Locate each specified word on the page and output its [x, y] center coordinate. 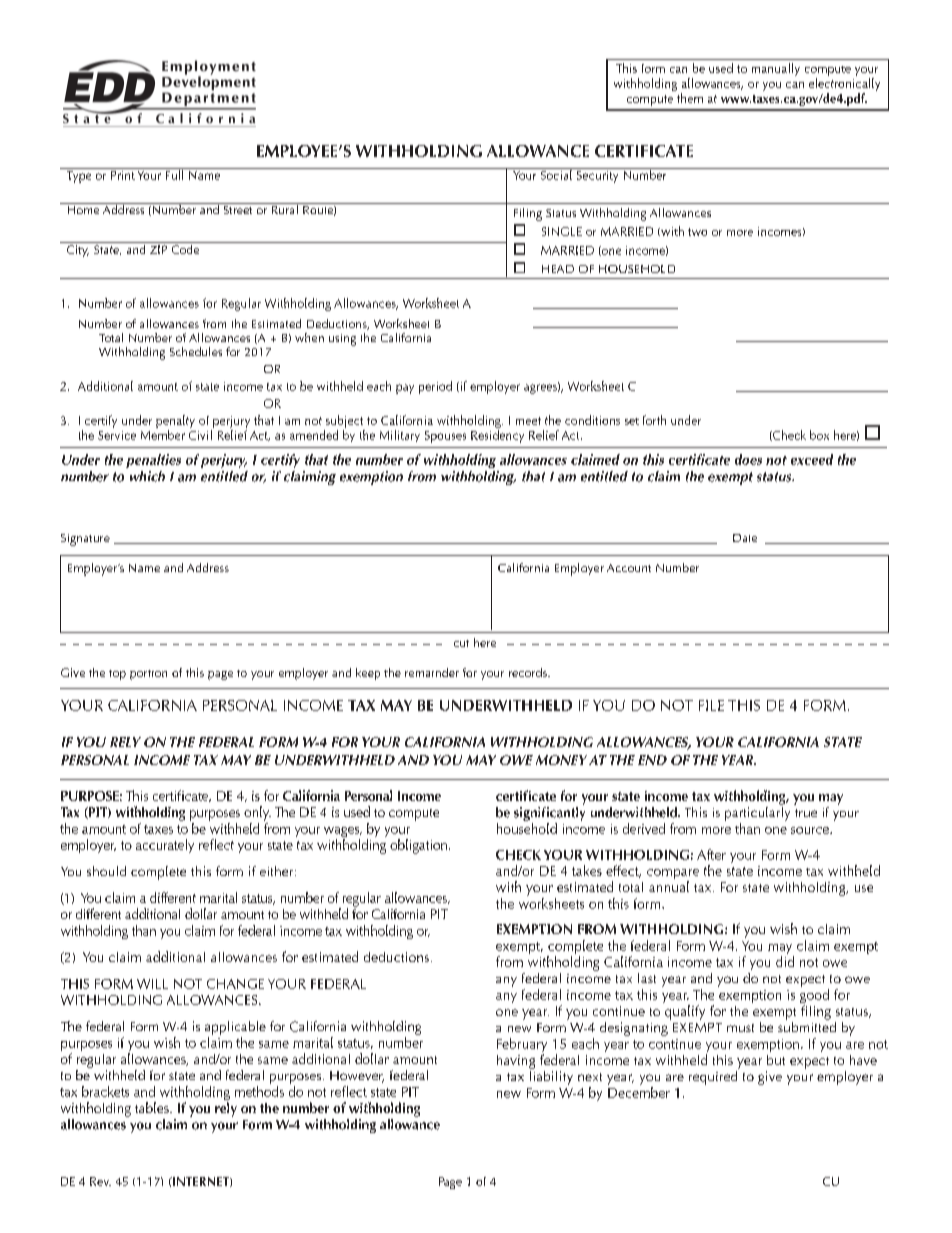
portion [148, 675]
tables [153, 1107]
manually [776, 69]
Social [556, 174]
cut [461, 643]
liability [551, 1076]
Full [174, 174]
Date [745, 538]
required [714, 1076]
